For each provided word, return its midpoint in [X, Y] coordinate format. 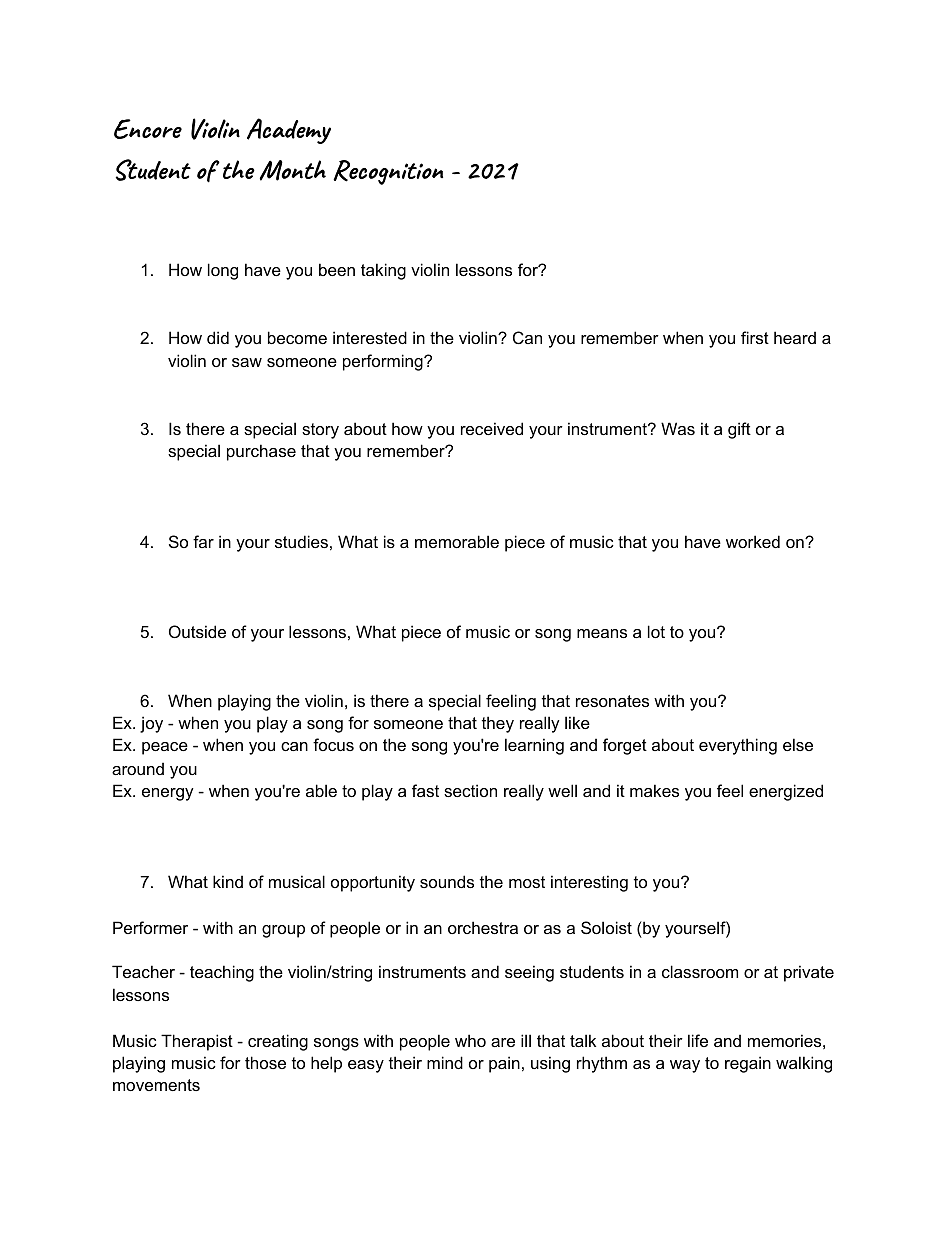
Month [293, 170]
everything [738, 746]
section [470, 790]
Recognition [388, 172]
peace [165, 748]
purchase [261, 452]
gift [739, 430]
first [755, 337]
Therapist [197, 1042]
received [492, 428]
